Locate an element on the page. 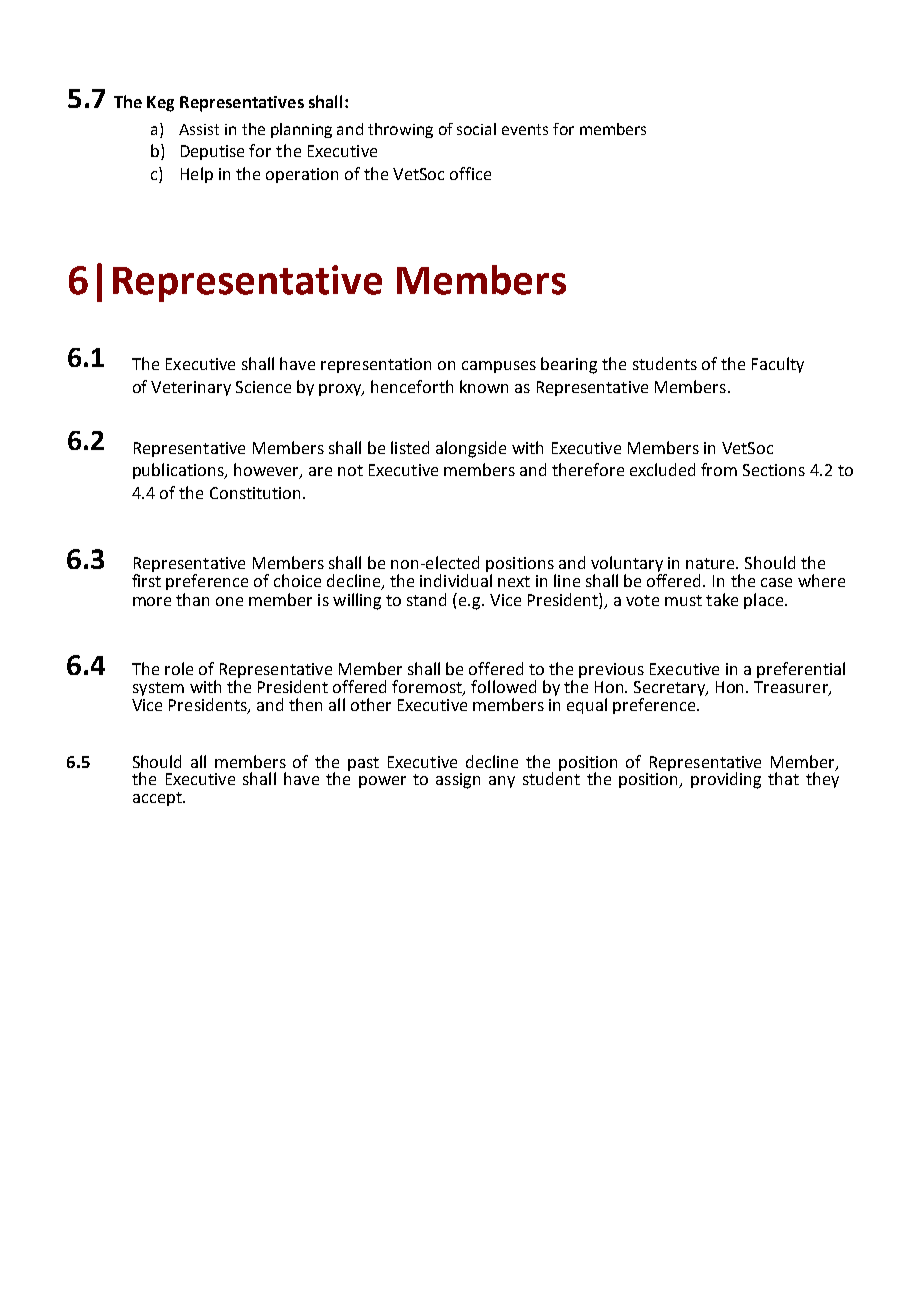 The height and width of the page is (1308, 924). accept is located at coordinates (158, 799).
